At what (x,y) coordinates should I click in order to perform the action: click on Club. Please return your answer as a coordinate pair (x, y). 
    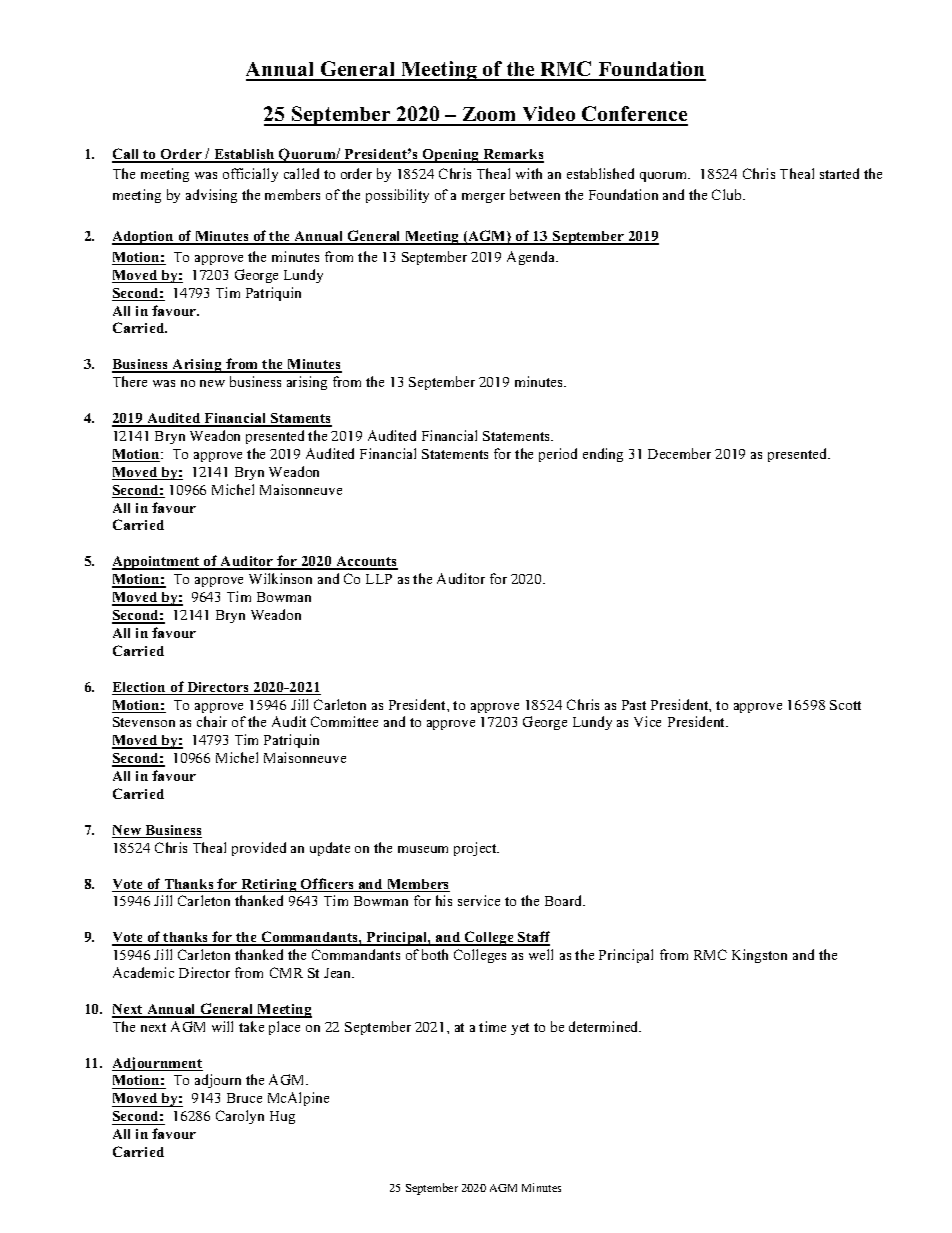
    Looking at the image, I should click on (728, 194).
